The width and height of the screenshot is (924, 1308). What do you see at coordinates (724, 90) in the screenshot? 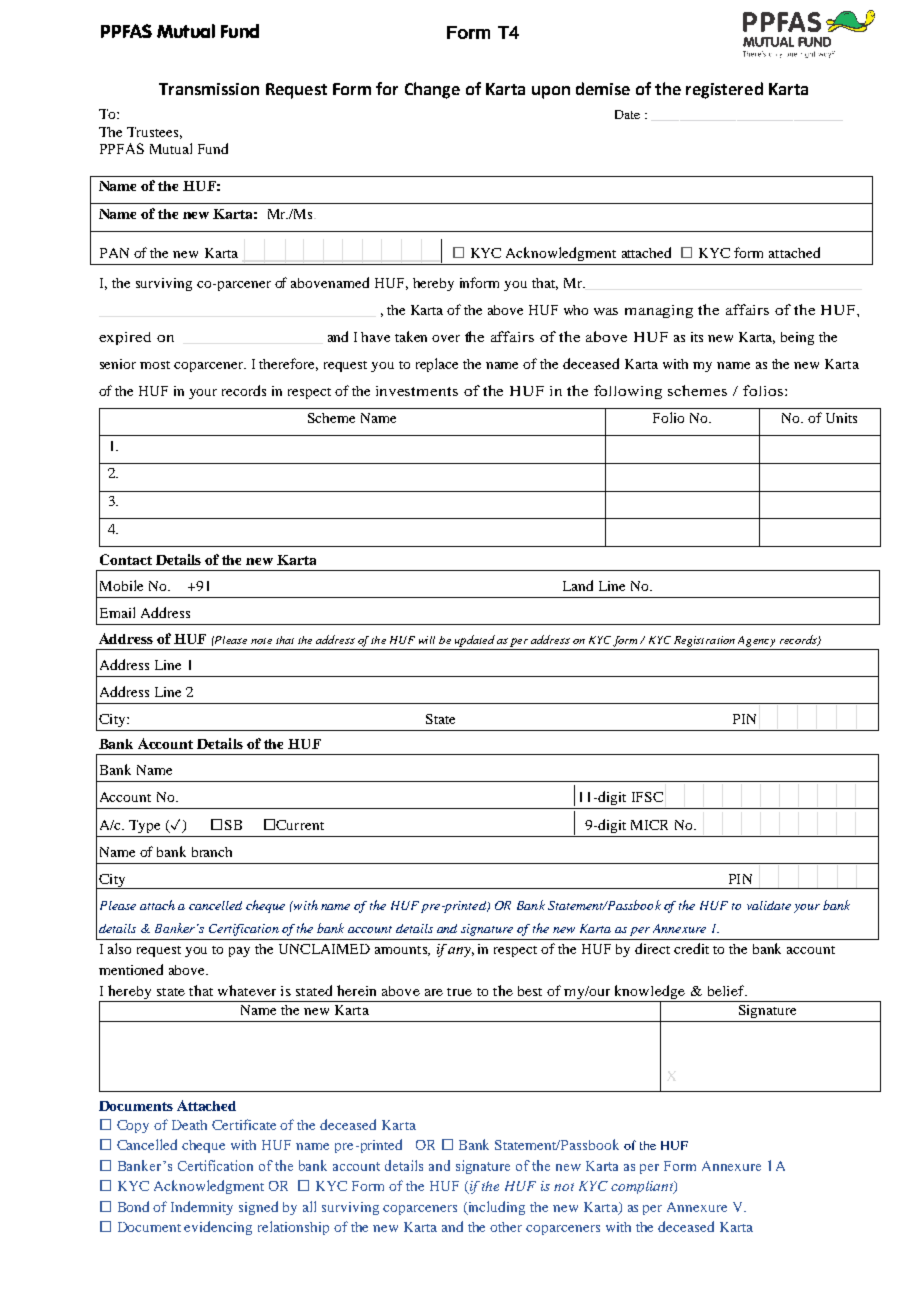
I see `registered` at bounding box center [724, 90].
